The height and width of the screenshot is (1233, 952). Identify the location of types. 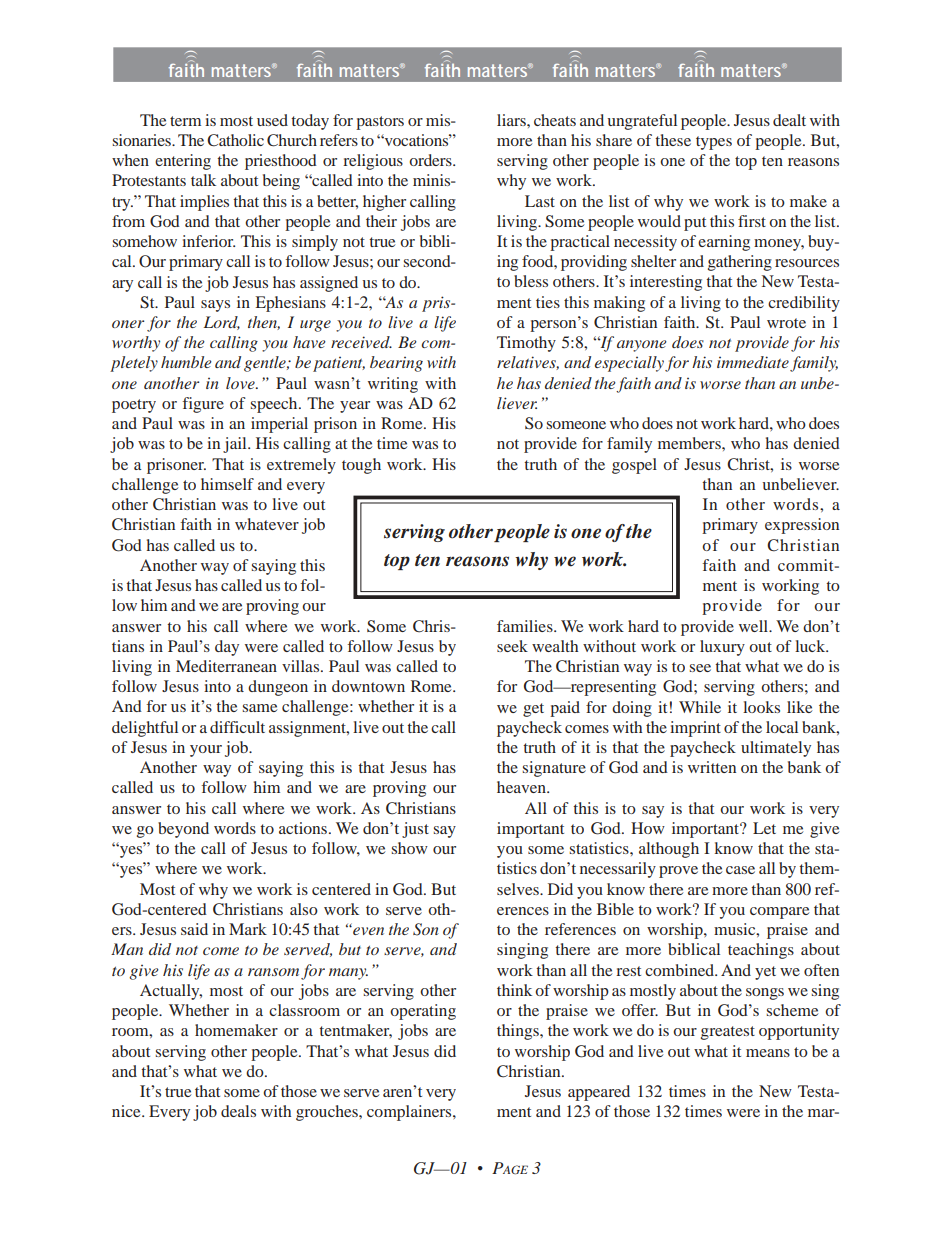
(714, 143).
